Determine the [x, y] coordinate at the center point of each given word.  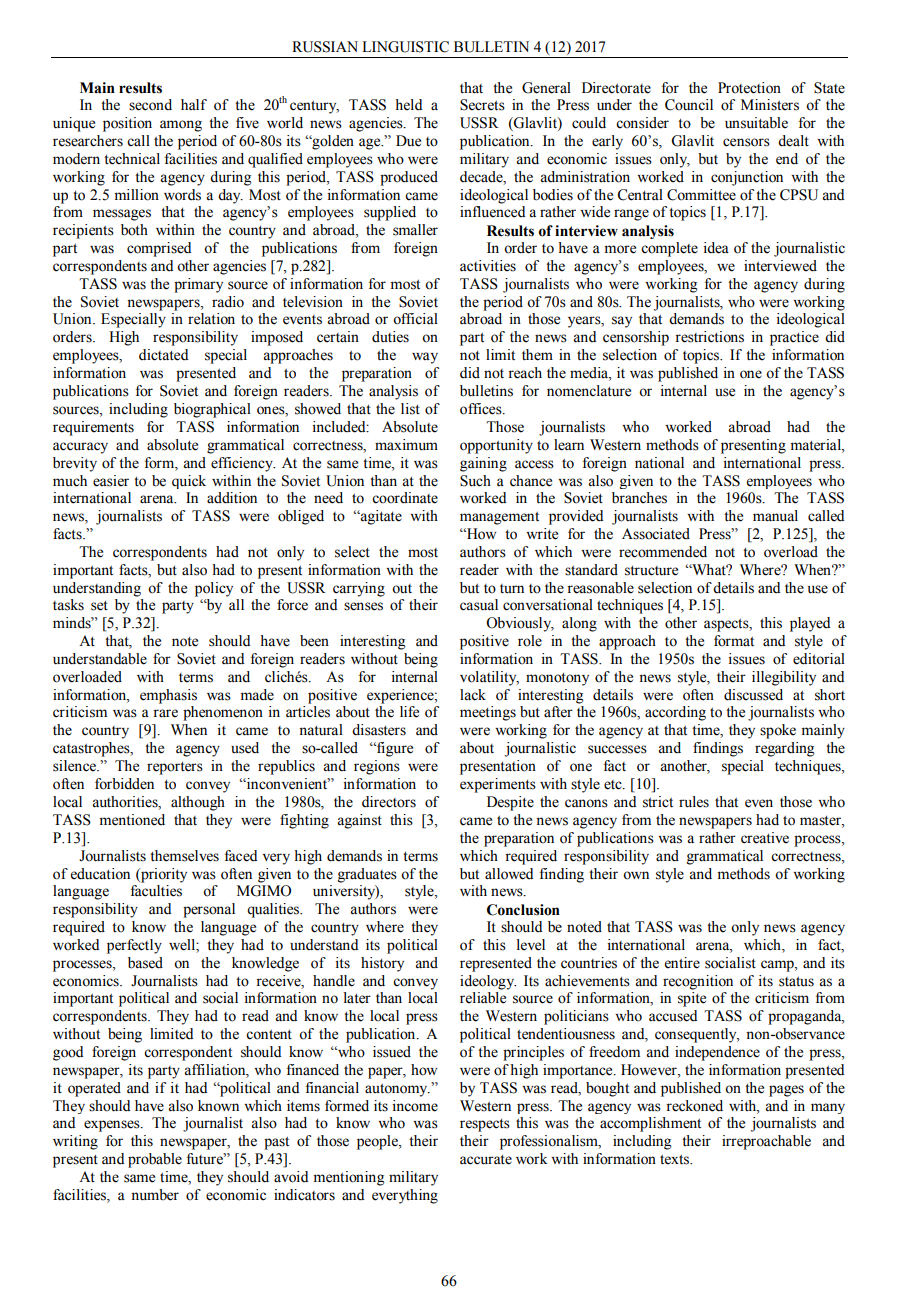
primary [198, 285]
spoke [778, 731]
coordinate [405, 498]
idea [716, 248]
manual [775, 516]
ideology [488, 982]
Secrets [482, 105]
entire [682, 963]
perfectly [134, 946]
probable [155, 1160]
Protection [749, 88]
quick [189, 482]
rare [165, 713]
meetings [488, 713]
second [150, 105]
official [415, 319]
